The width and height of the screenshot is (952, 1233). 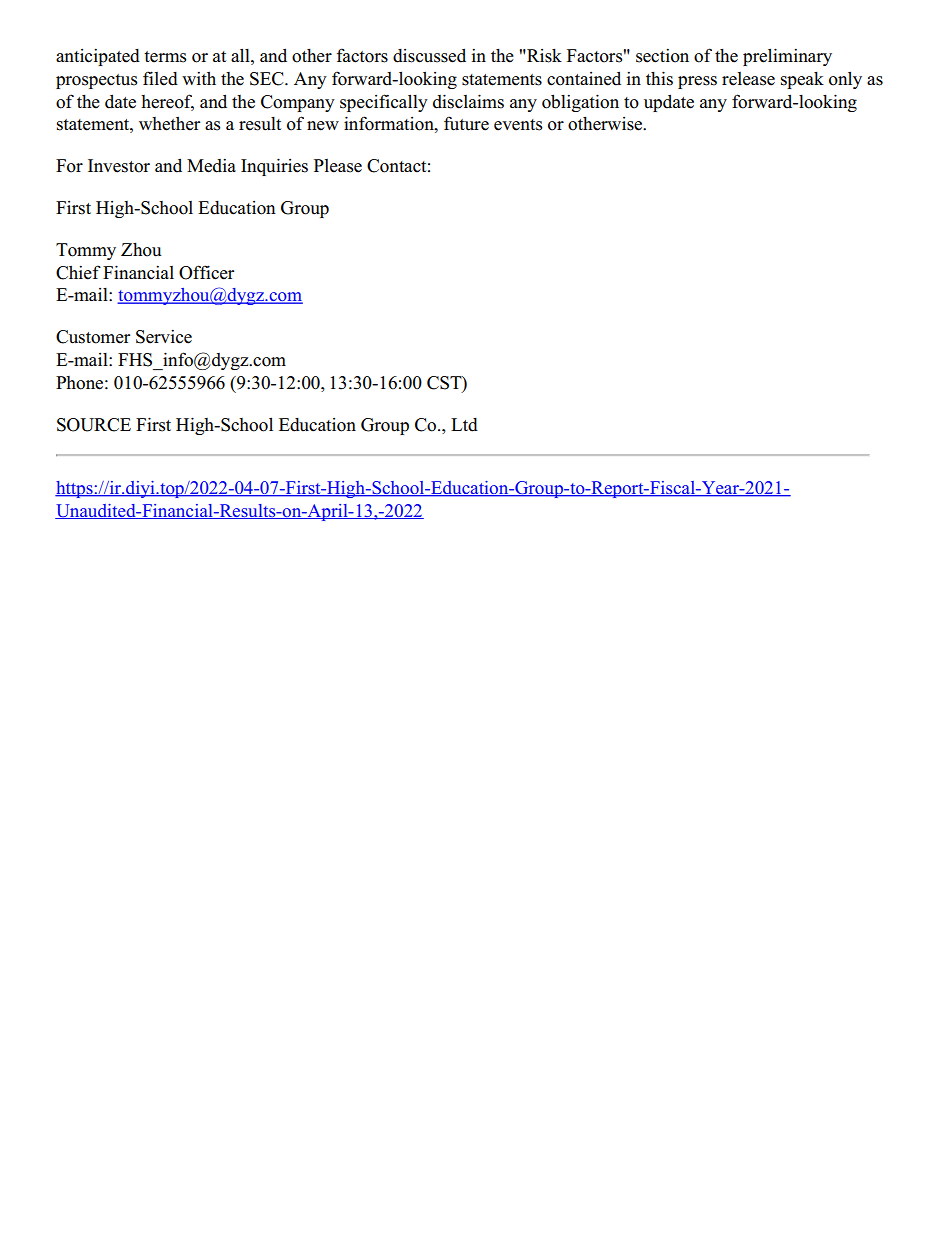 What do you see at coordinates (94, 425) in the screenshot?
I see `SOURCE` at bounding box center [94, 425].
